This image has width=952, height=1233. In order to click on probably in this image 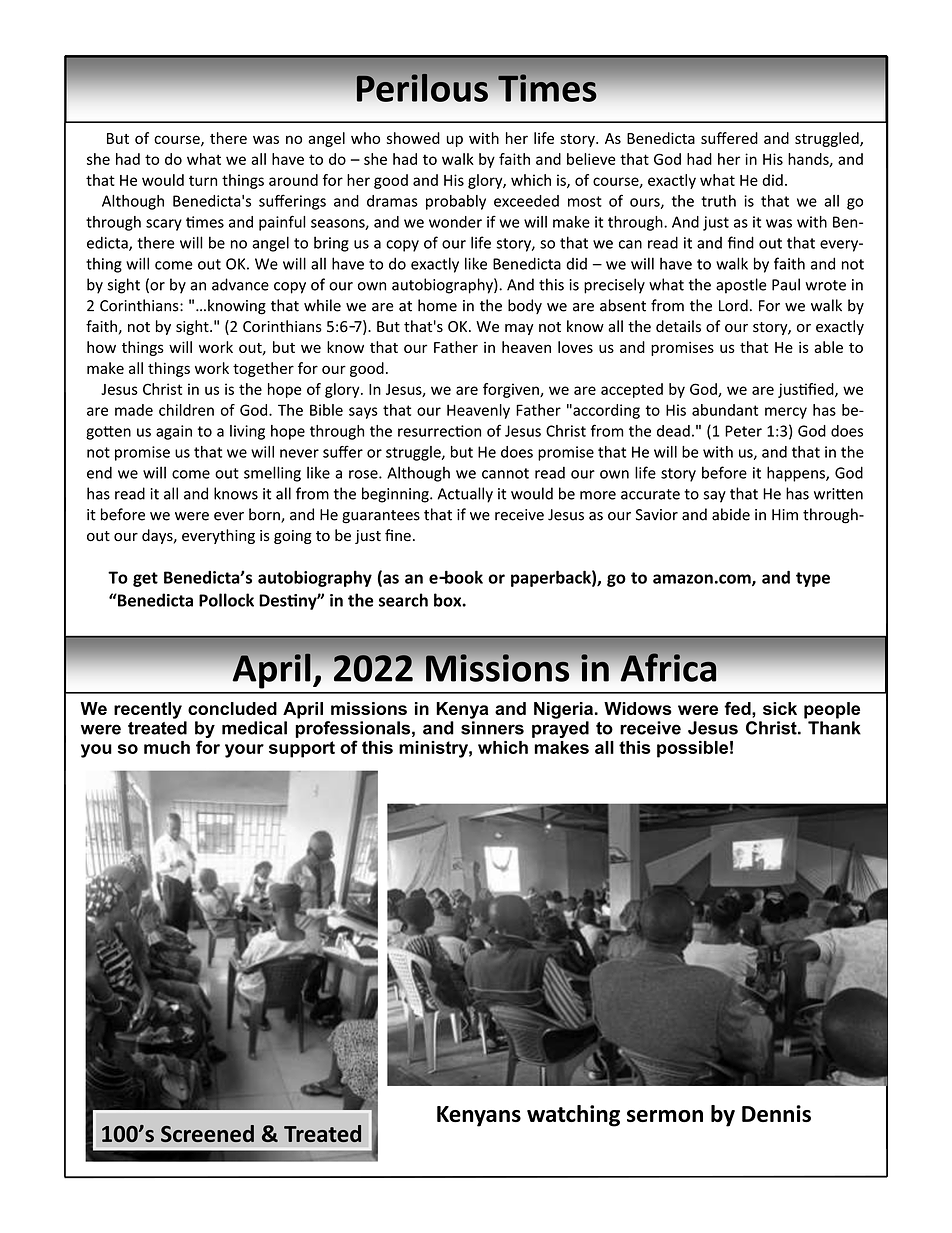, I will do `click(456, 202)`.
